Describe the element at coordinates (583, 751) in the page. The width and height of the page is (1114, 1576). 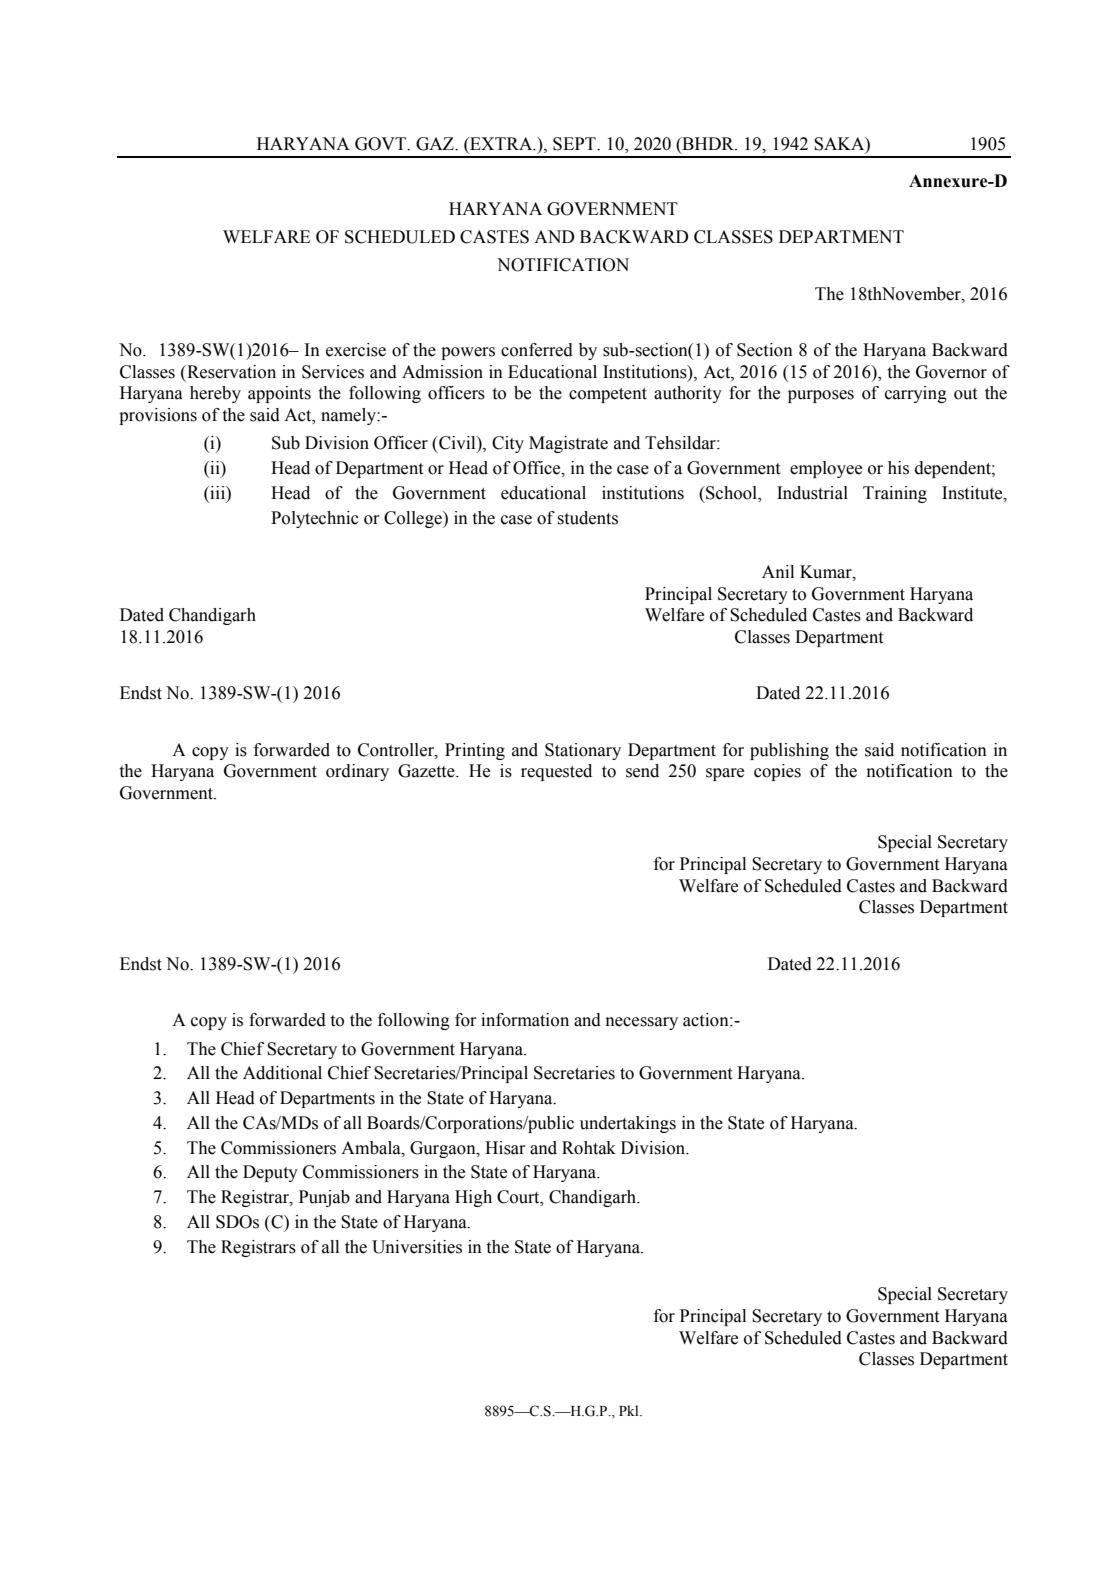
I see `Stationary` at that location.
